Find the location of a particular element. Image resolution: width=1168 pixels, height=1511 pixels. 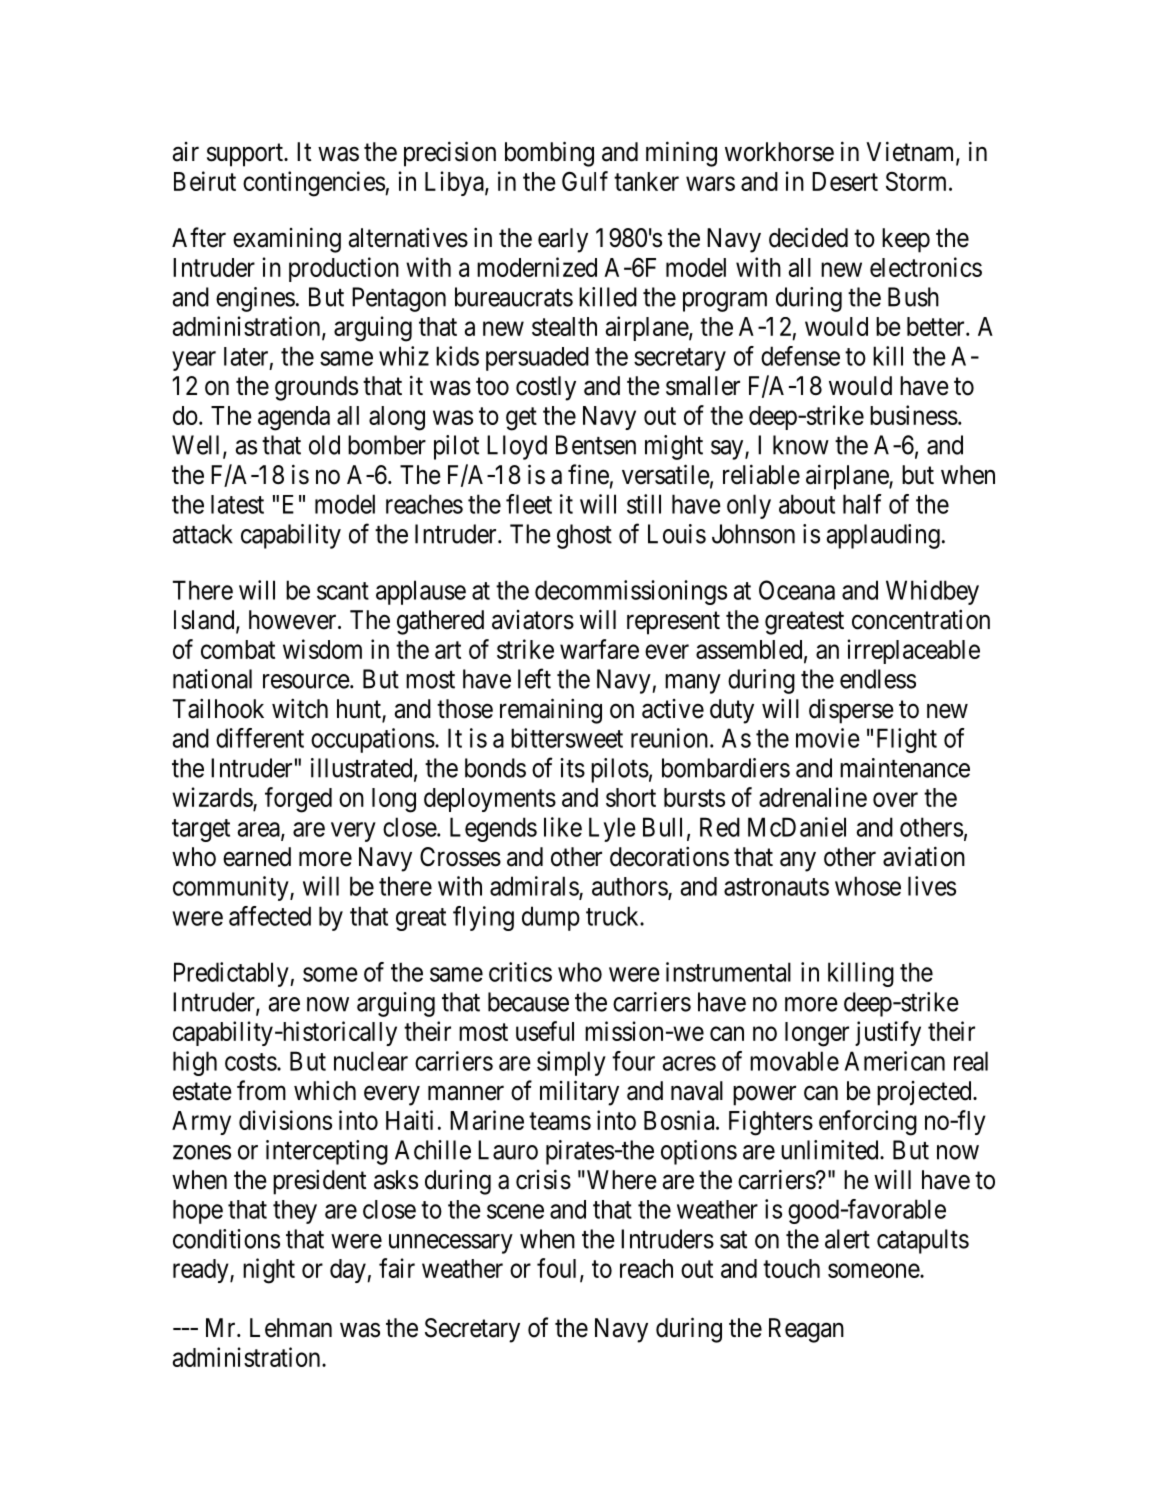

Gulf is located at coordinates (585, 181).
